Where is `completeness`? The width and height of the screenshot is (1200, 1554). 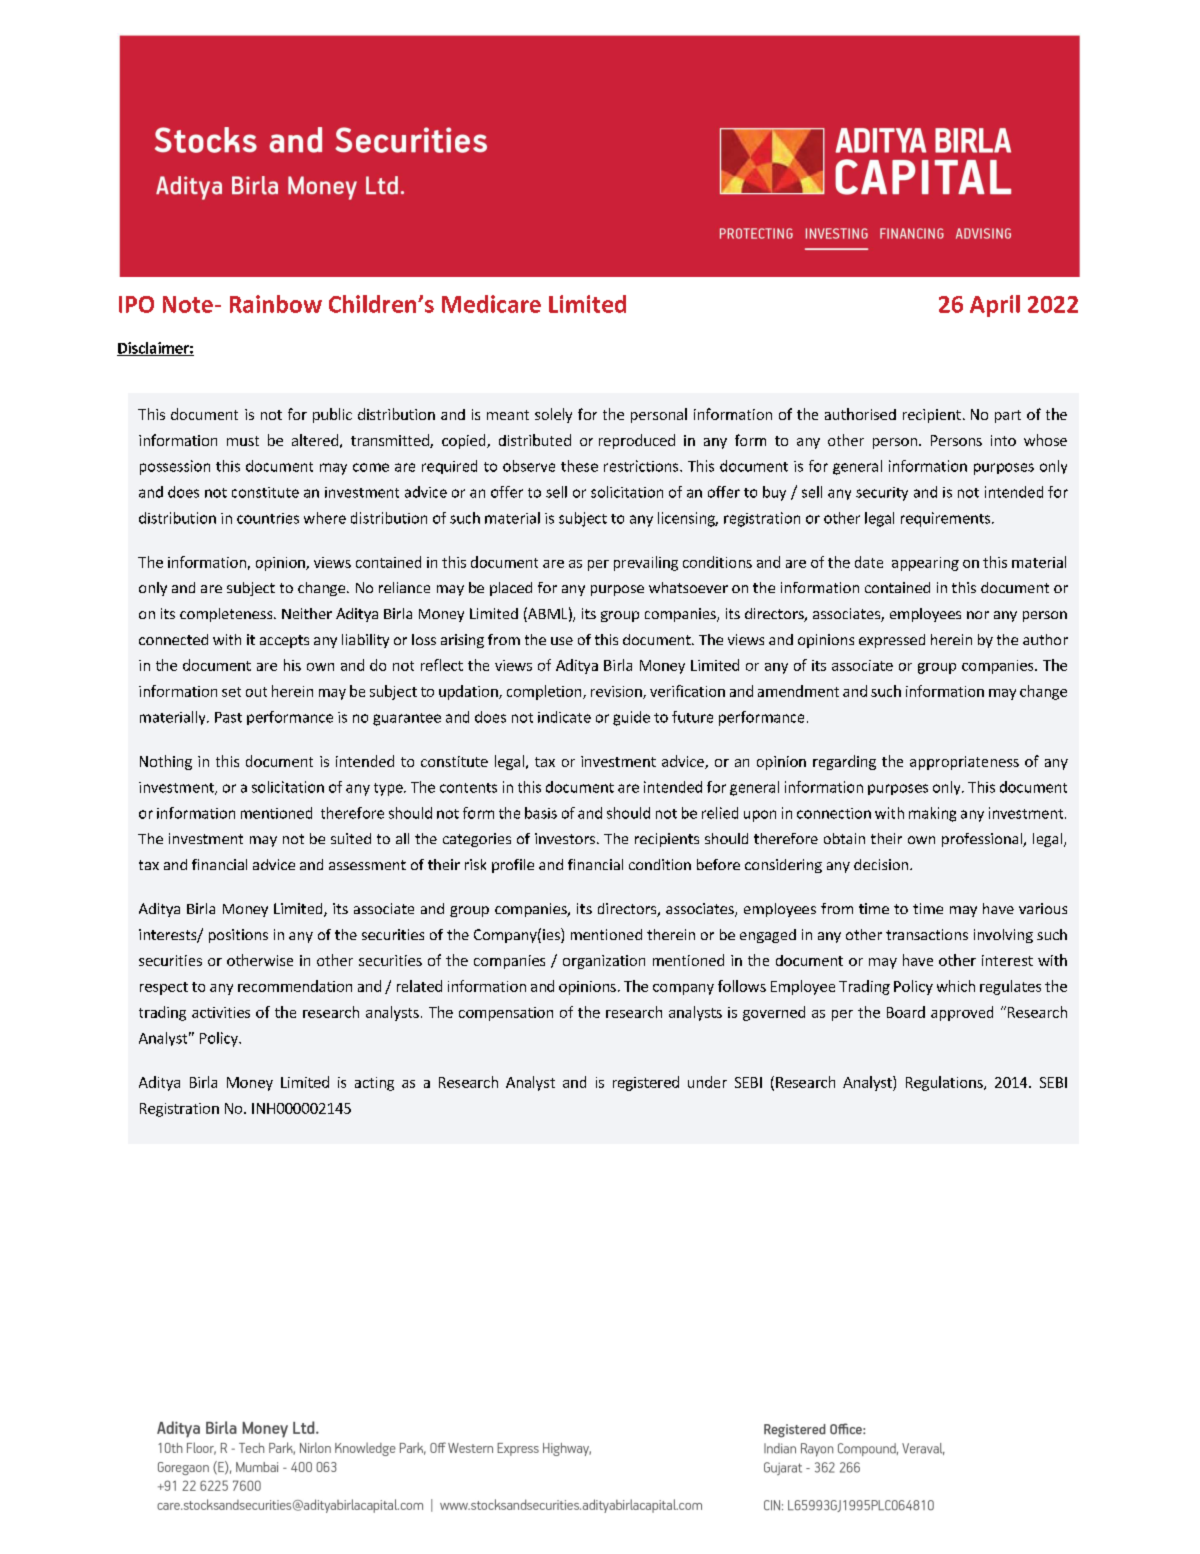
completeness is located at coordinates (227, 615).
